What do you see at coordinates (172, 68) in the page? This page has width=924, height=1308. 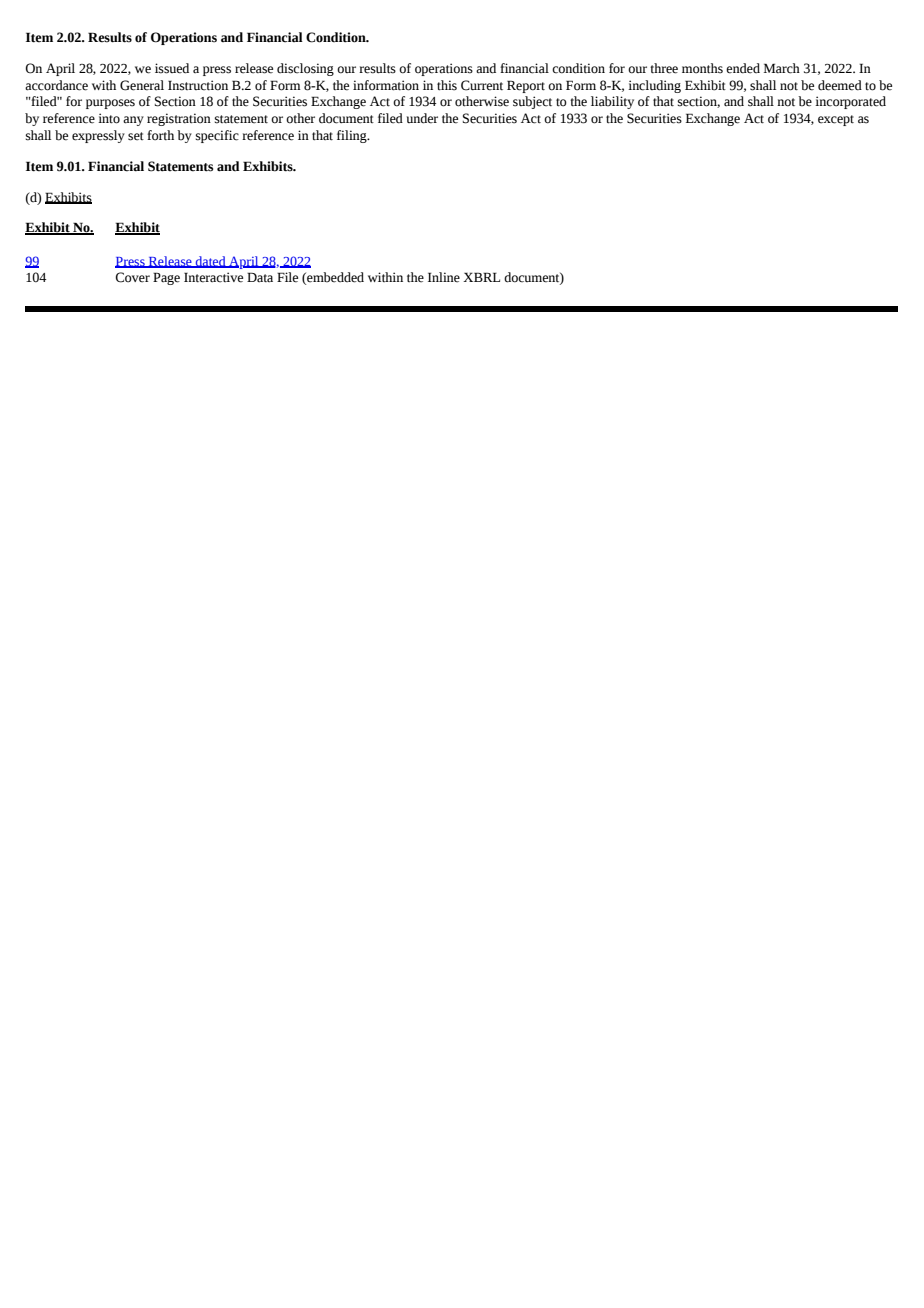 I see `issued` at bounding box center [172, 68].
